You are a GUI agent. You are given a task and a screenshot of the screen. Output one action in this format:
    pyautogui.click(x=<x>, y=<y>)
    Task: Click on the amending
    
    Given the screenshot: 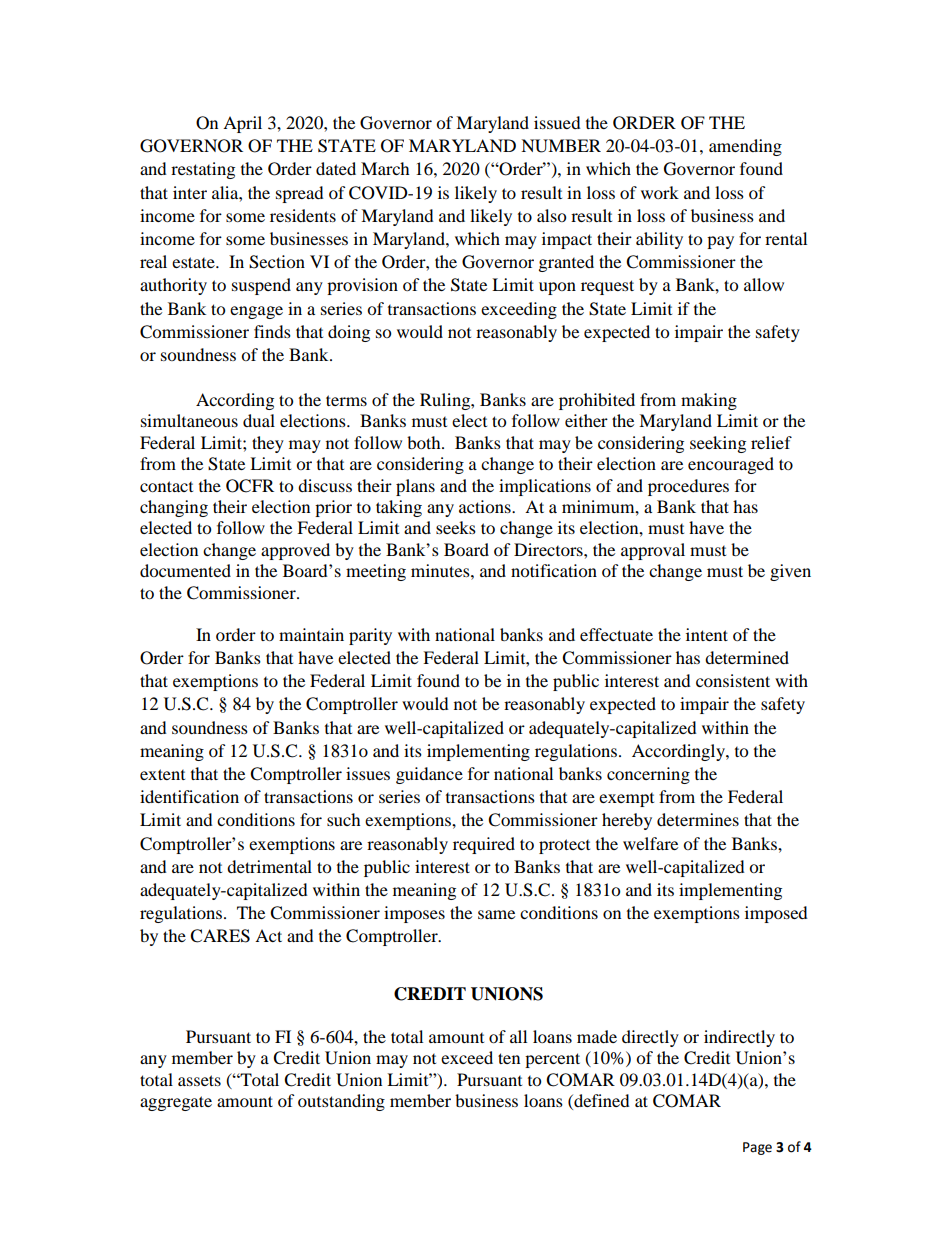 What is the action you would take?
    pyautogui.click(x=745, y=147)
